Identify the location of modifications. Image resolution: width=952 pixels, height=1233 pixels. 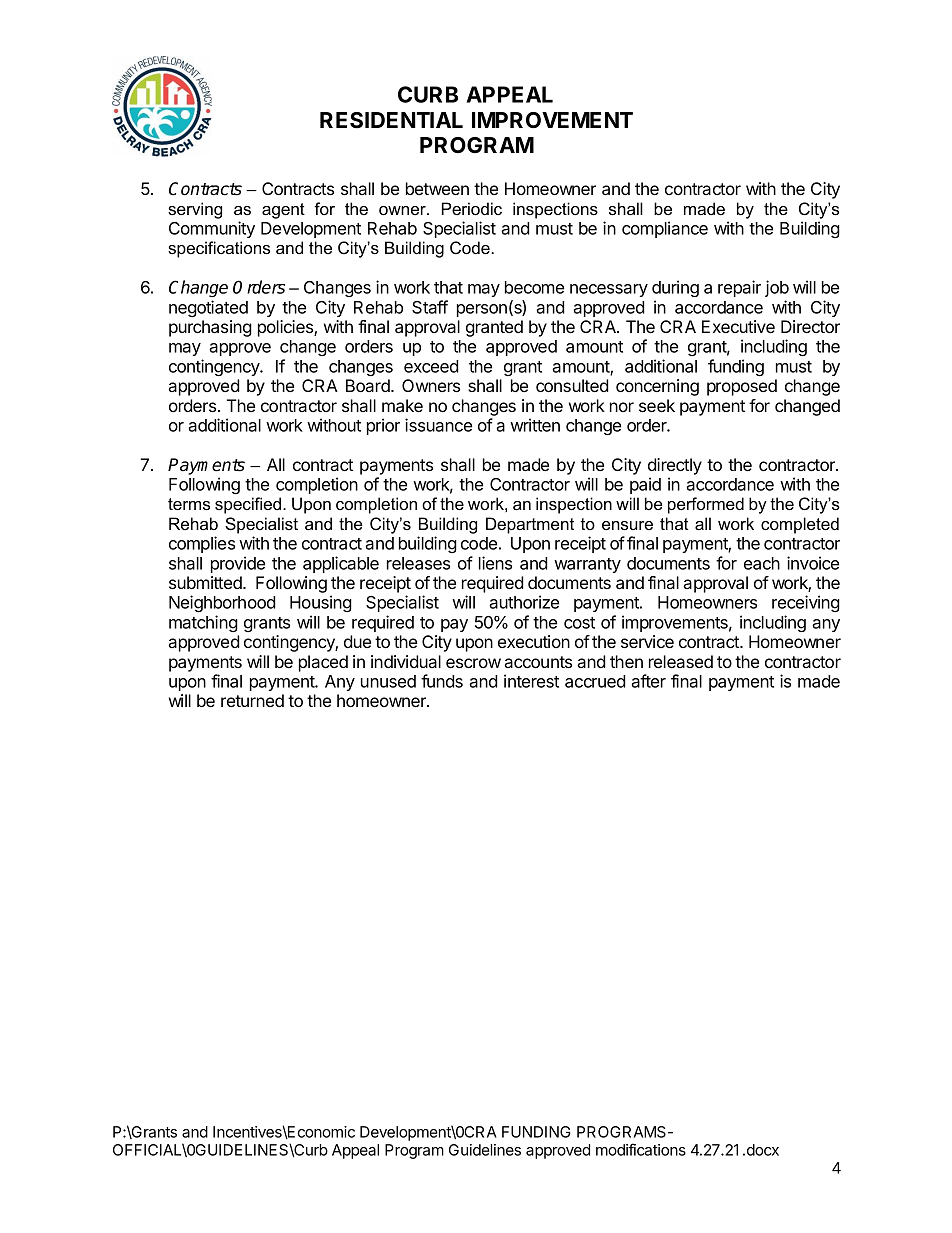
(641, 1149).
